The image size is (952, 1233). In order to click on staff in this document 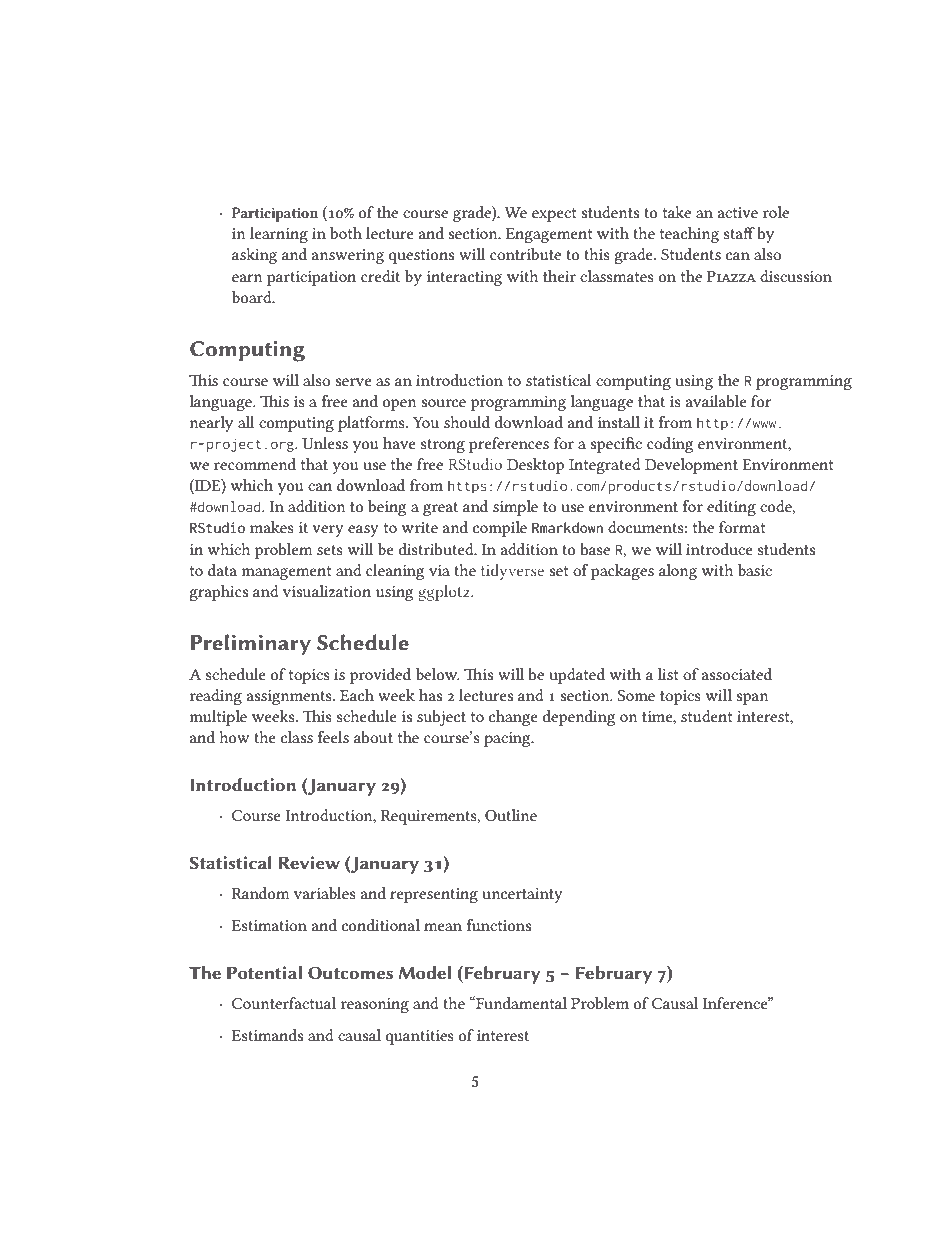, I will do `click(739, 233)`.
